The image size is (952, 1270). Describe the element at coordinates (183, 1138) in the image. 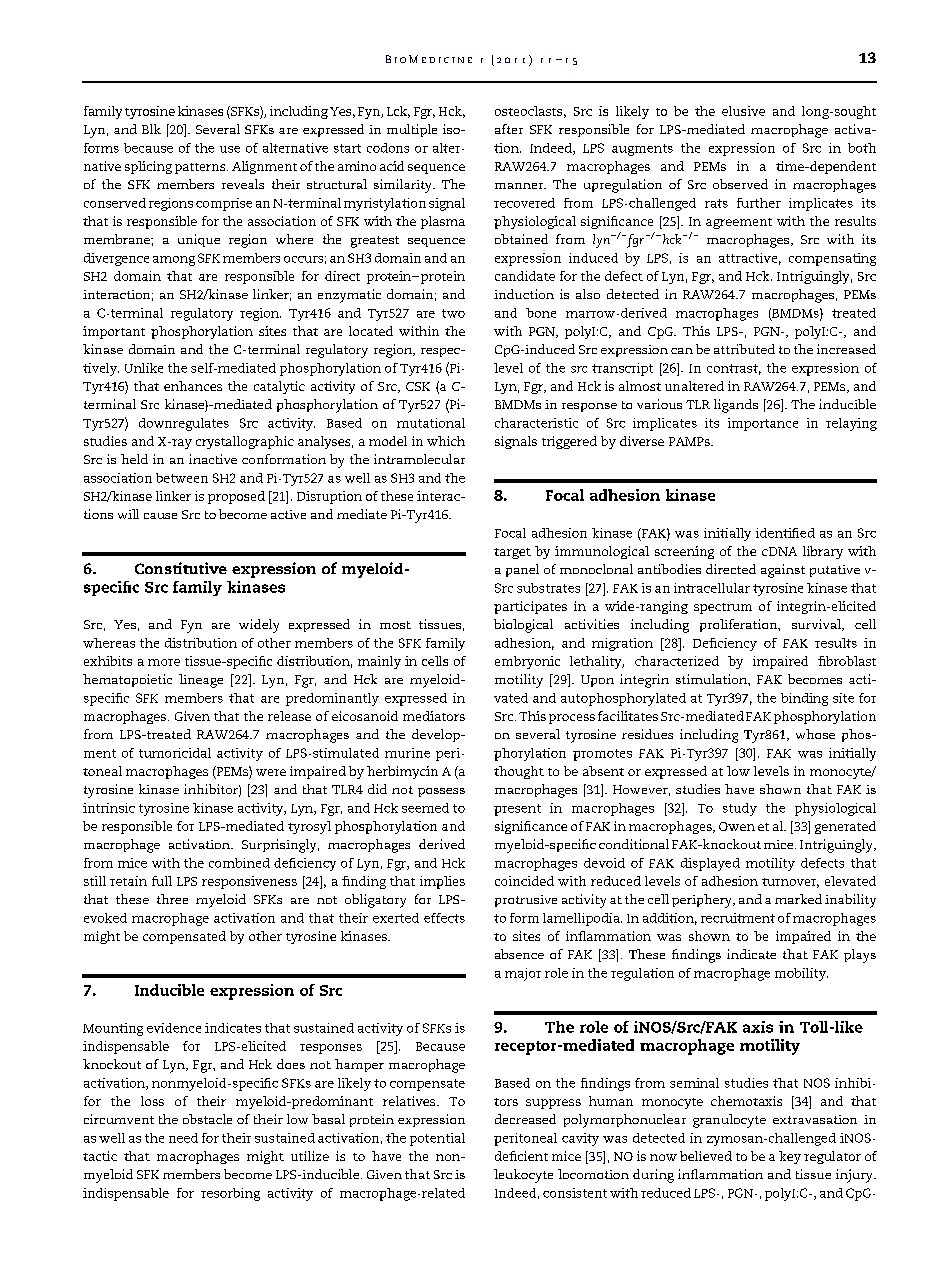

I see `need` at that location.
